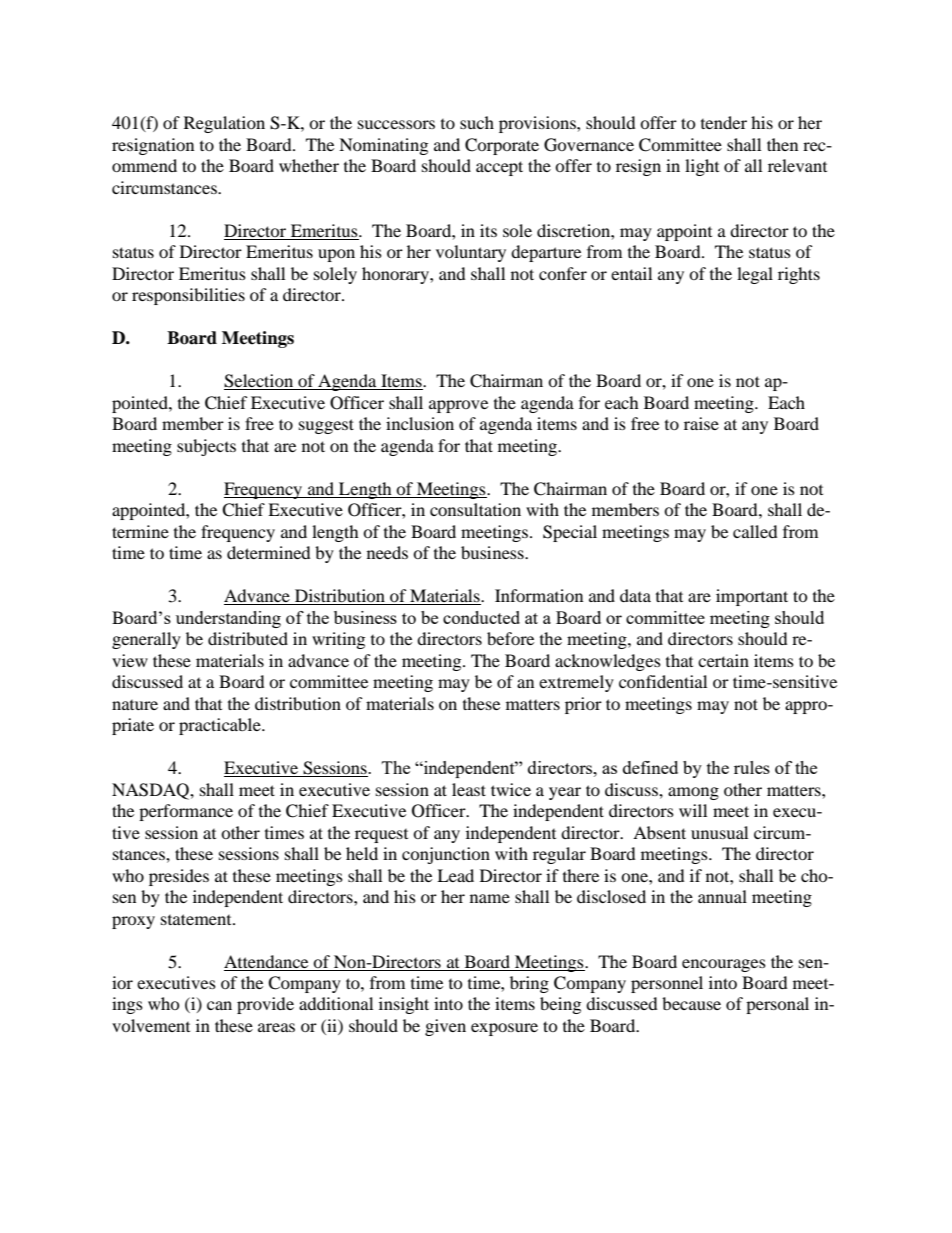 This image has width=952, height=1233. Describe the element at coordinates (693, 793) in the image. I see `among` at that location.
